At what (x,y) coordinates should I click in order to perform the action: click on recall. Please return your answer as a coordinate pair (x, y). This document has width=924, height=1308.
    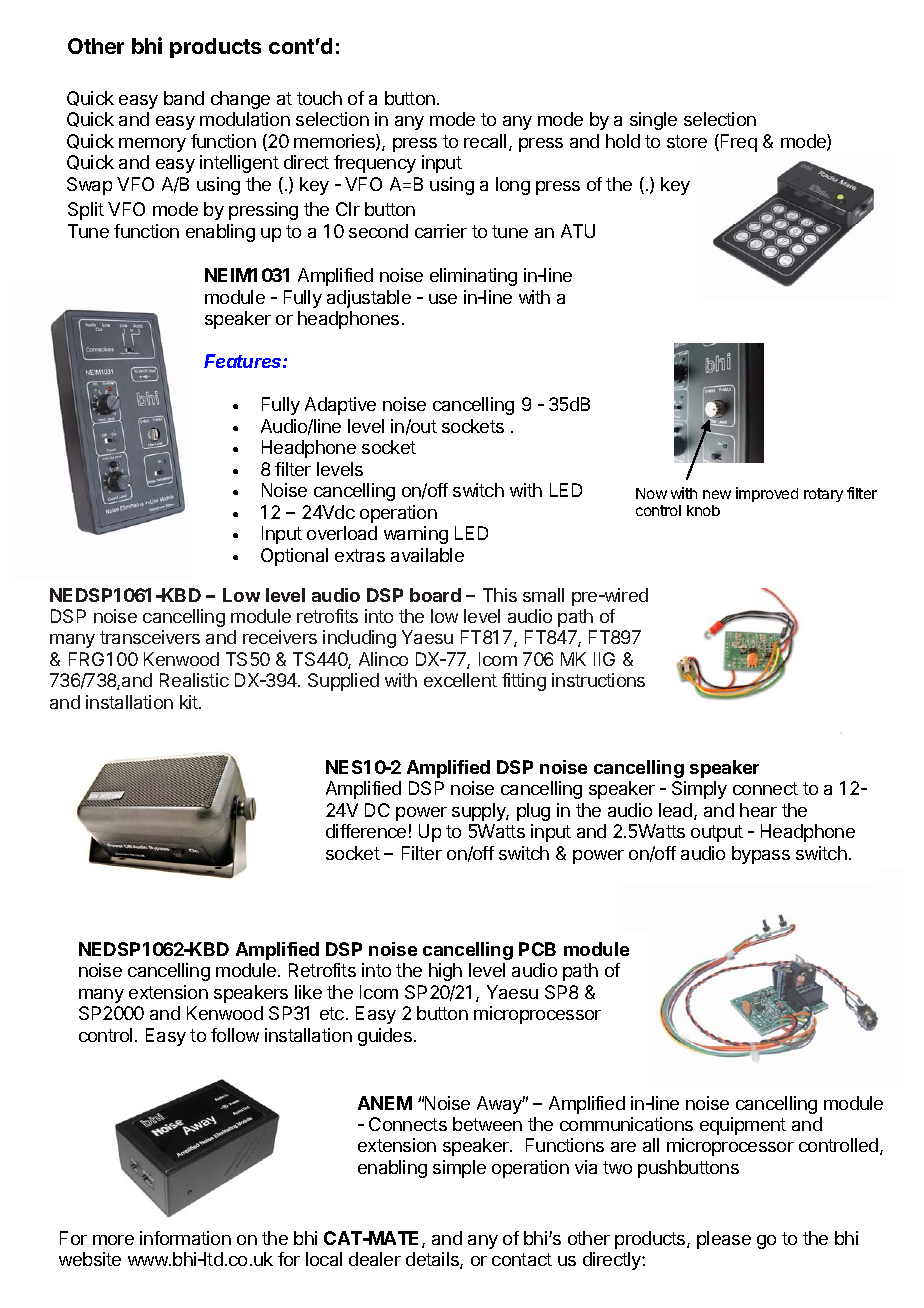
    Looking at the image, I should click on (485, 141).
